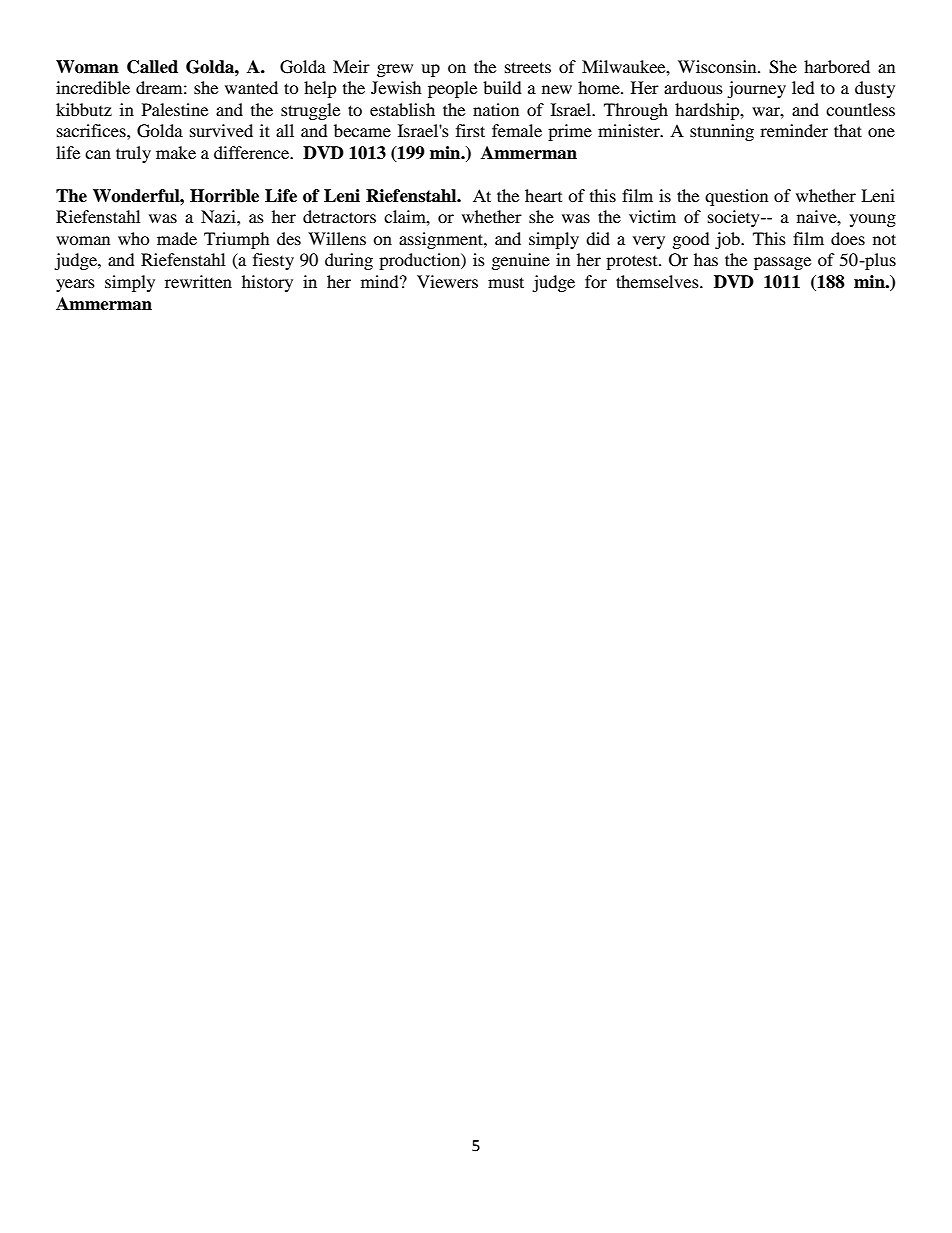 The image size is (952, 1233). What do you see at coordinates (837, 66) in the screenshot?
I see `harbored` at bounding box center [837, 66].
